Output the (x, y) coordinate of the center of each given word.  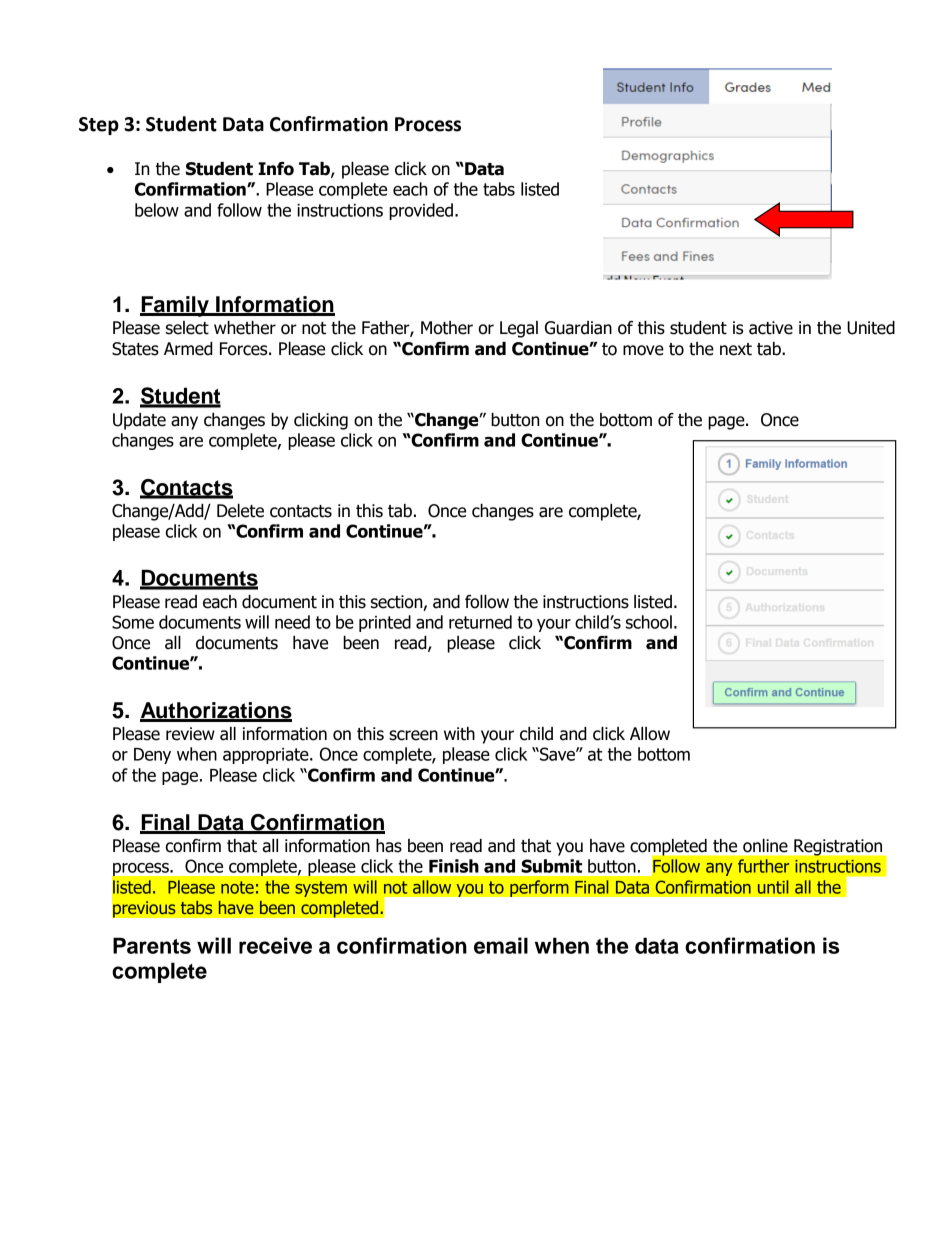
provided (421, 211)
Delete (240, 511)
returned (480, 622)
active (771, 328)
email (501, 945)
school (649, 622)
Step (99, 126)
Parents (152, 945)
